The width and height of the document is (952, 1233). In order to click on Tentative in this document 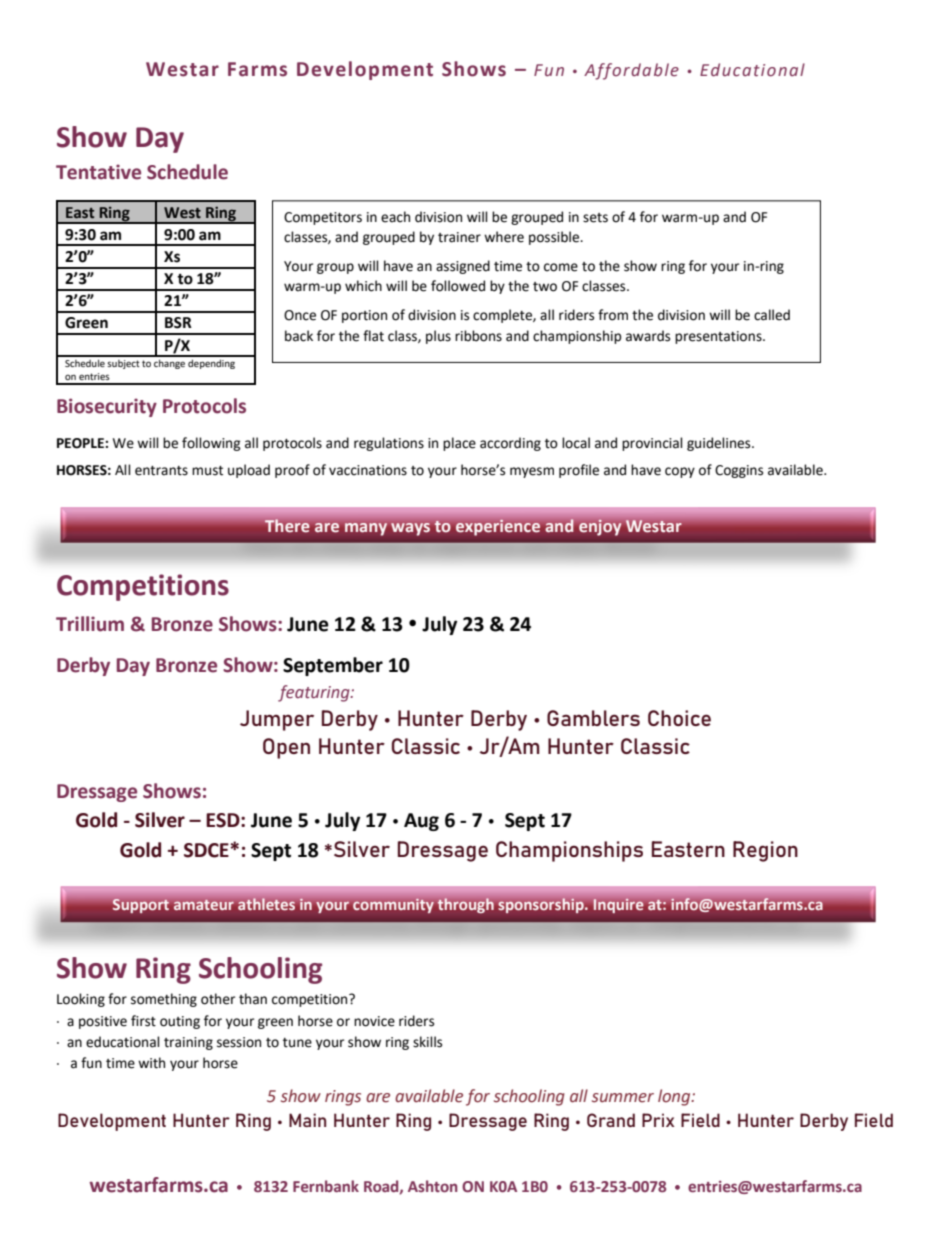, I will do `click(98, 172)`.
